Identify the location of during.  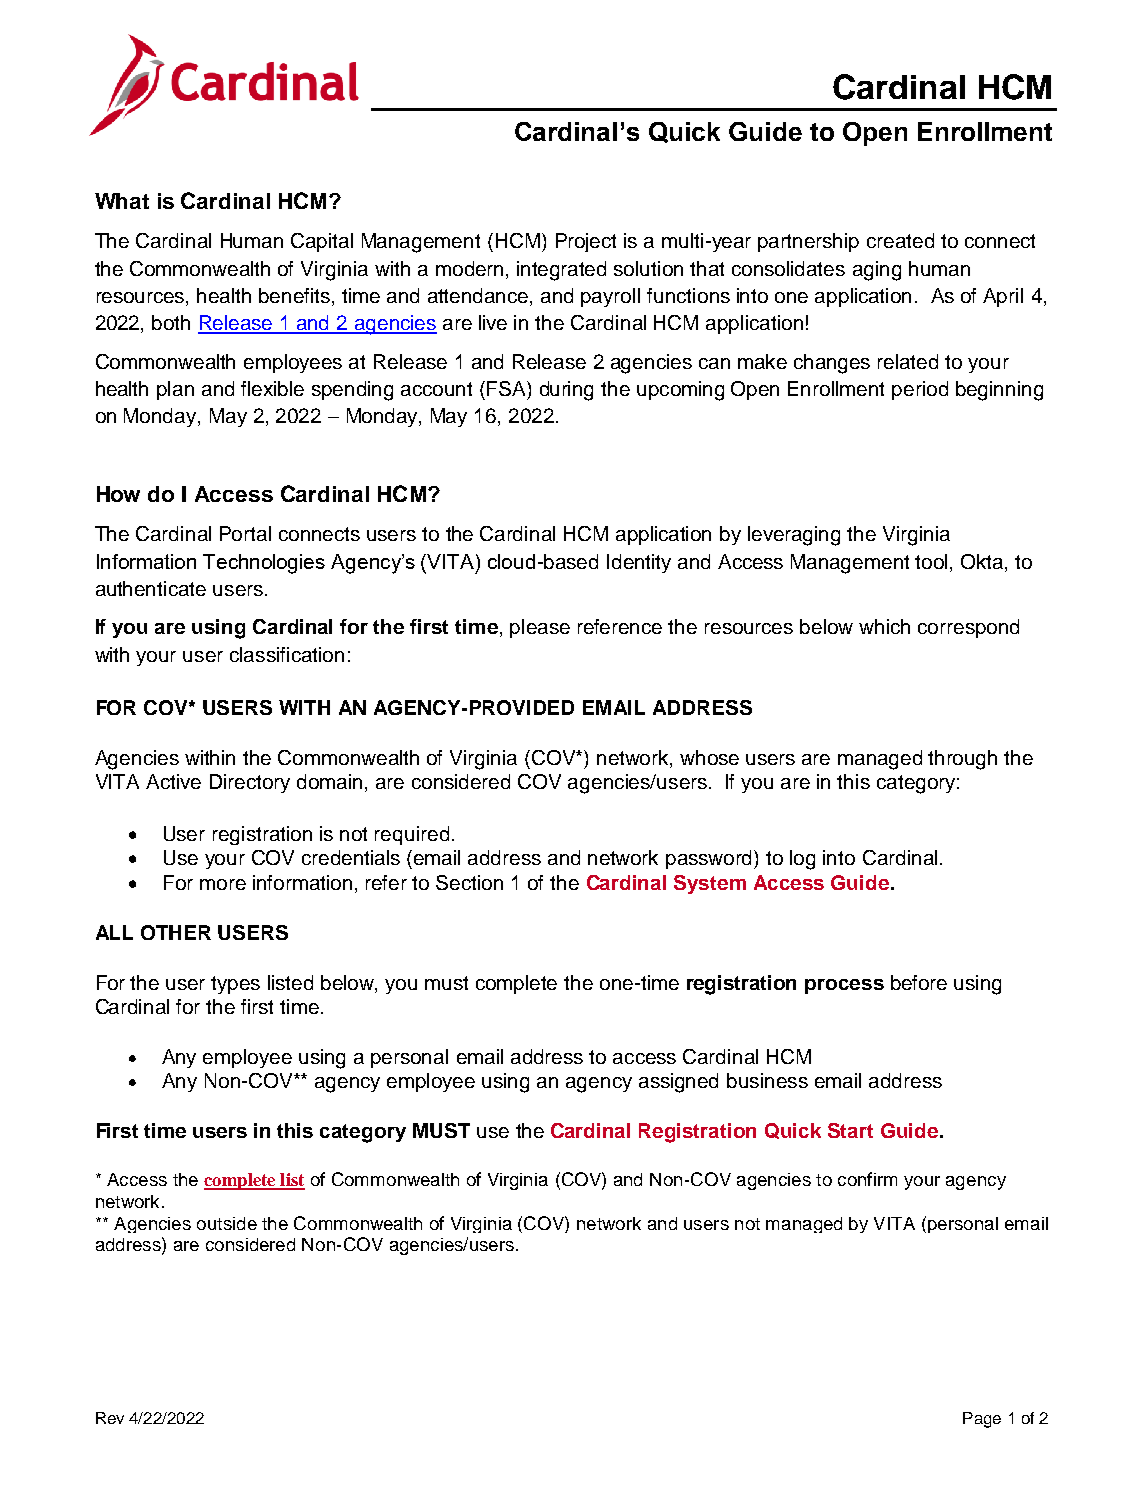
(566, 391).
